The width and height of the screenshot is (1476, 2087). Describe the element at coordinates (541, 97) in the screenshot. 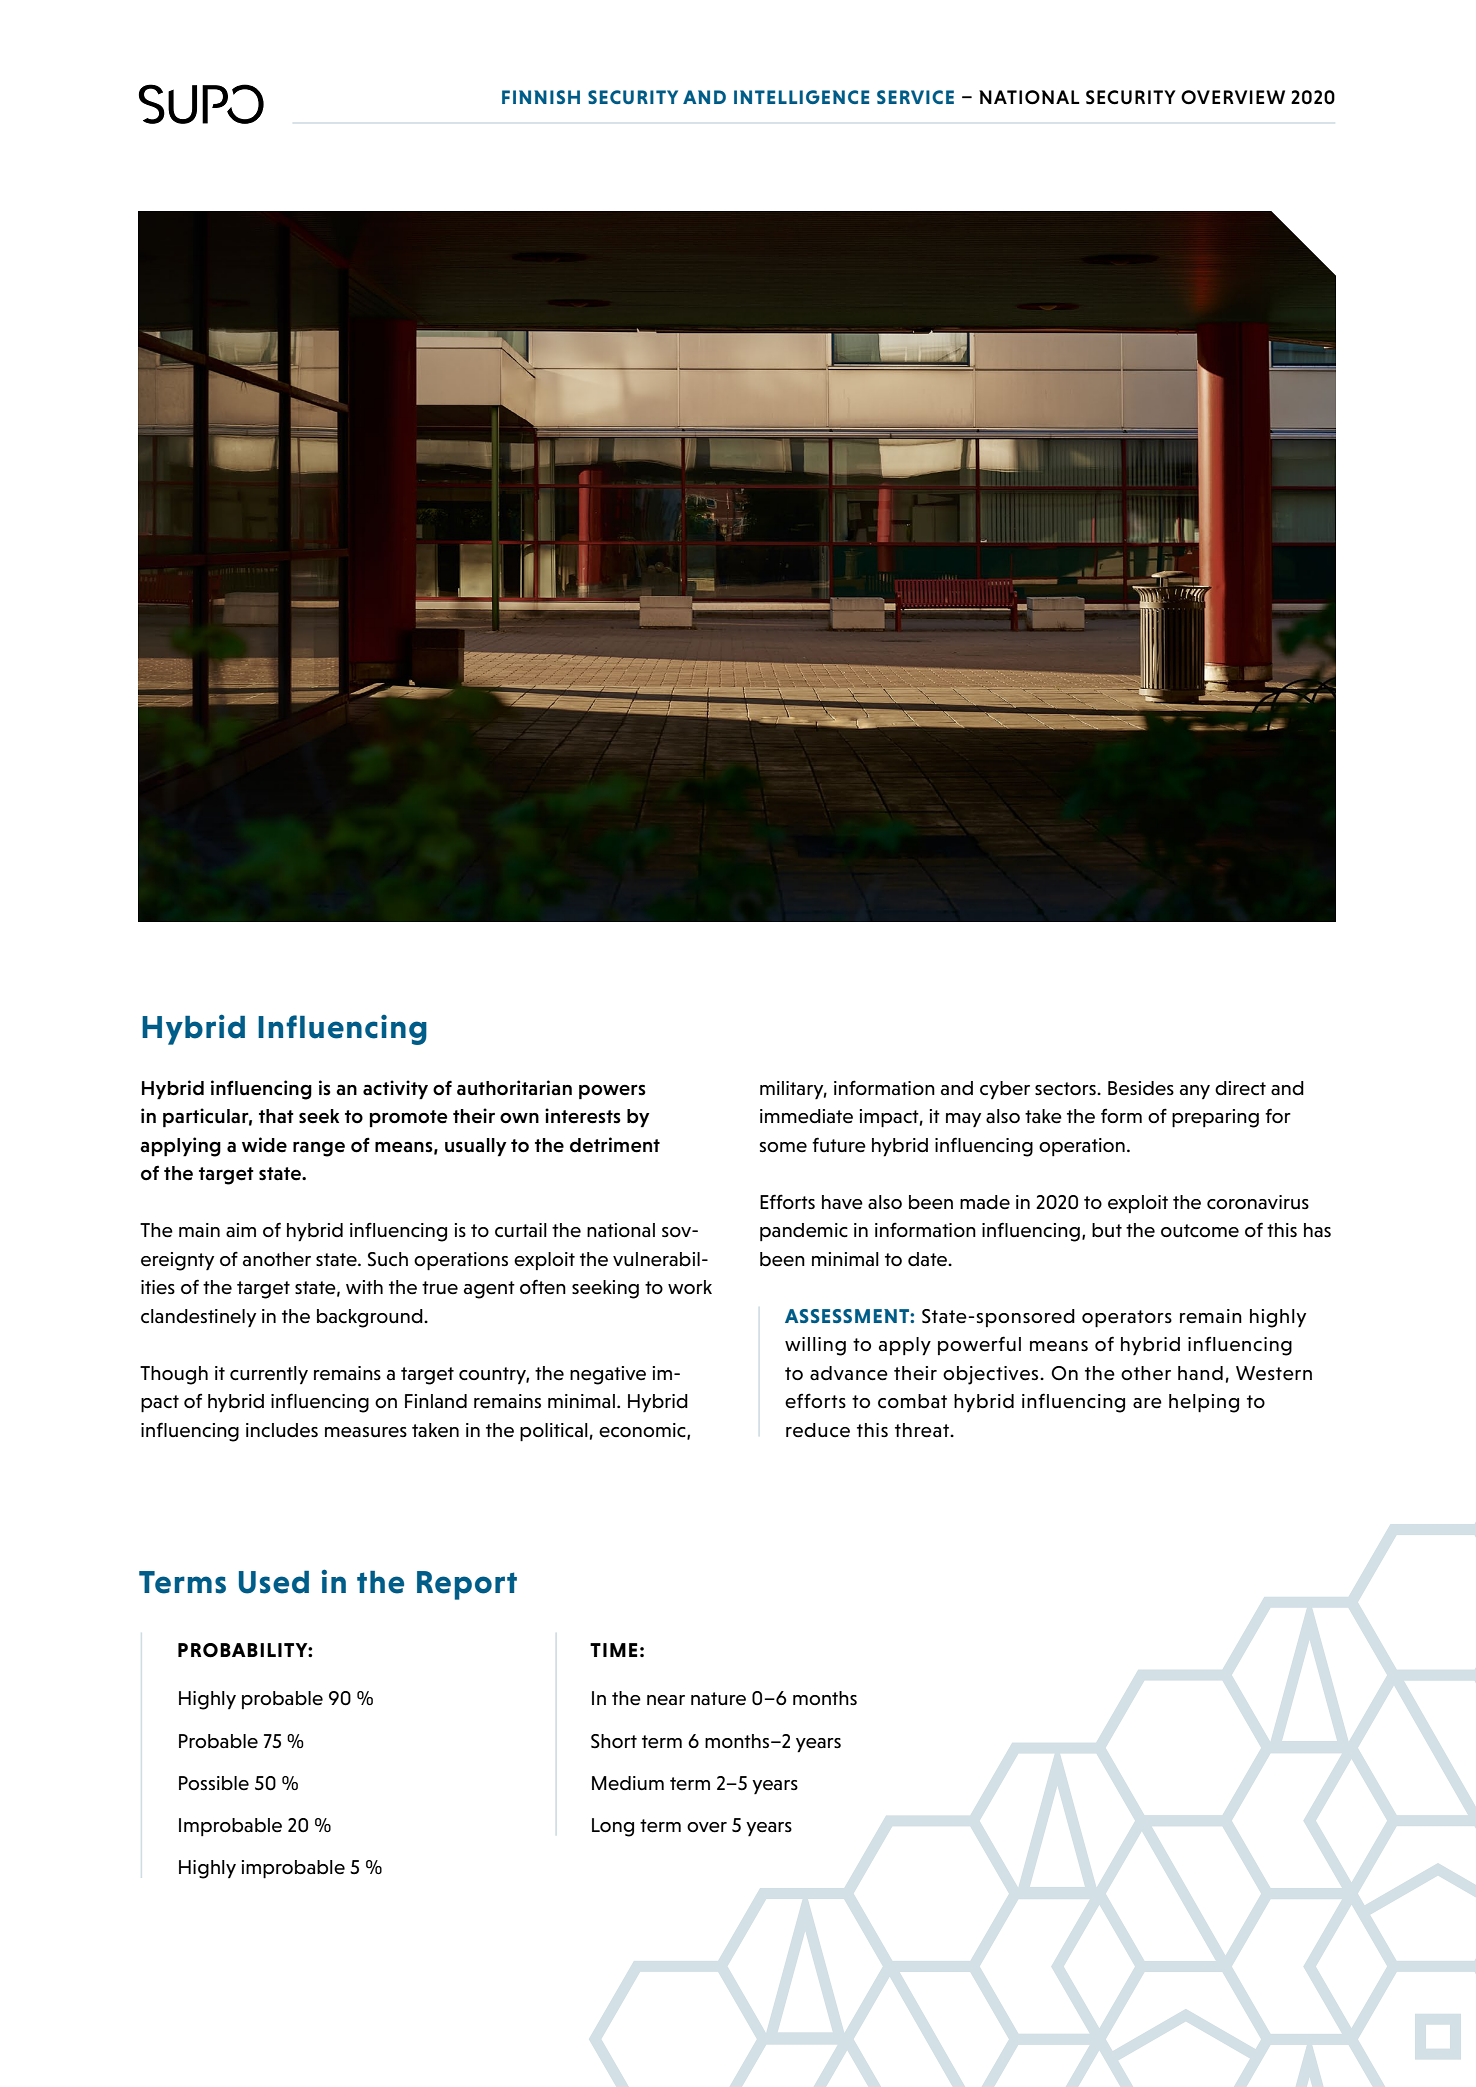

I see `FINNISH` at that location.
